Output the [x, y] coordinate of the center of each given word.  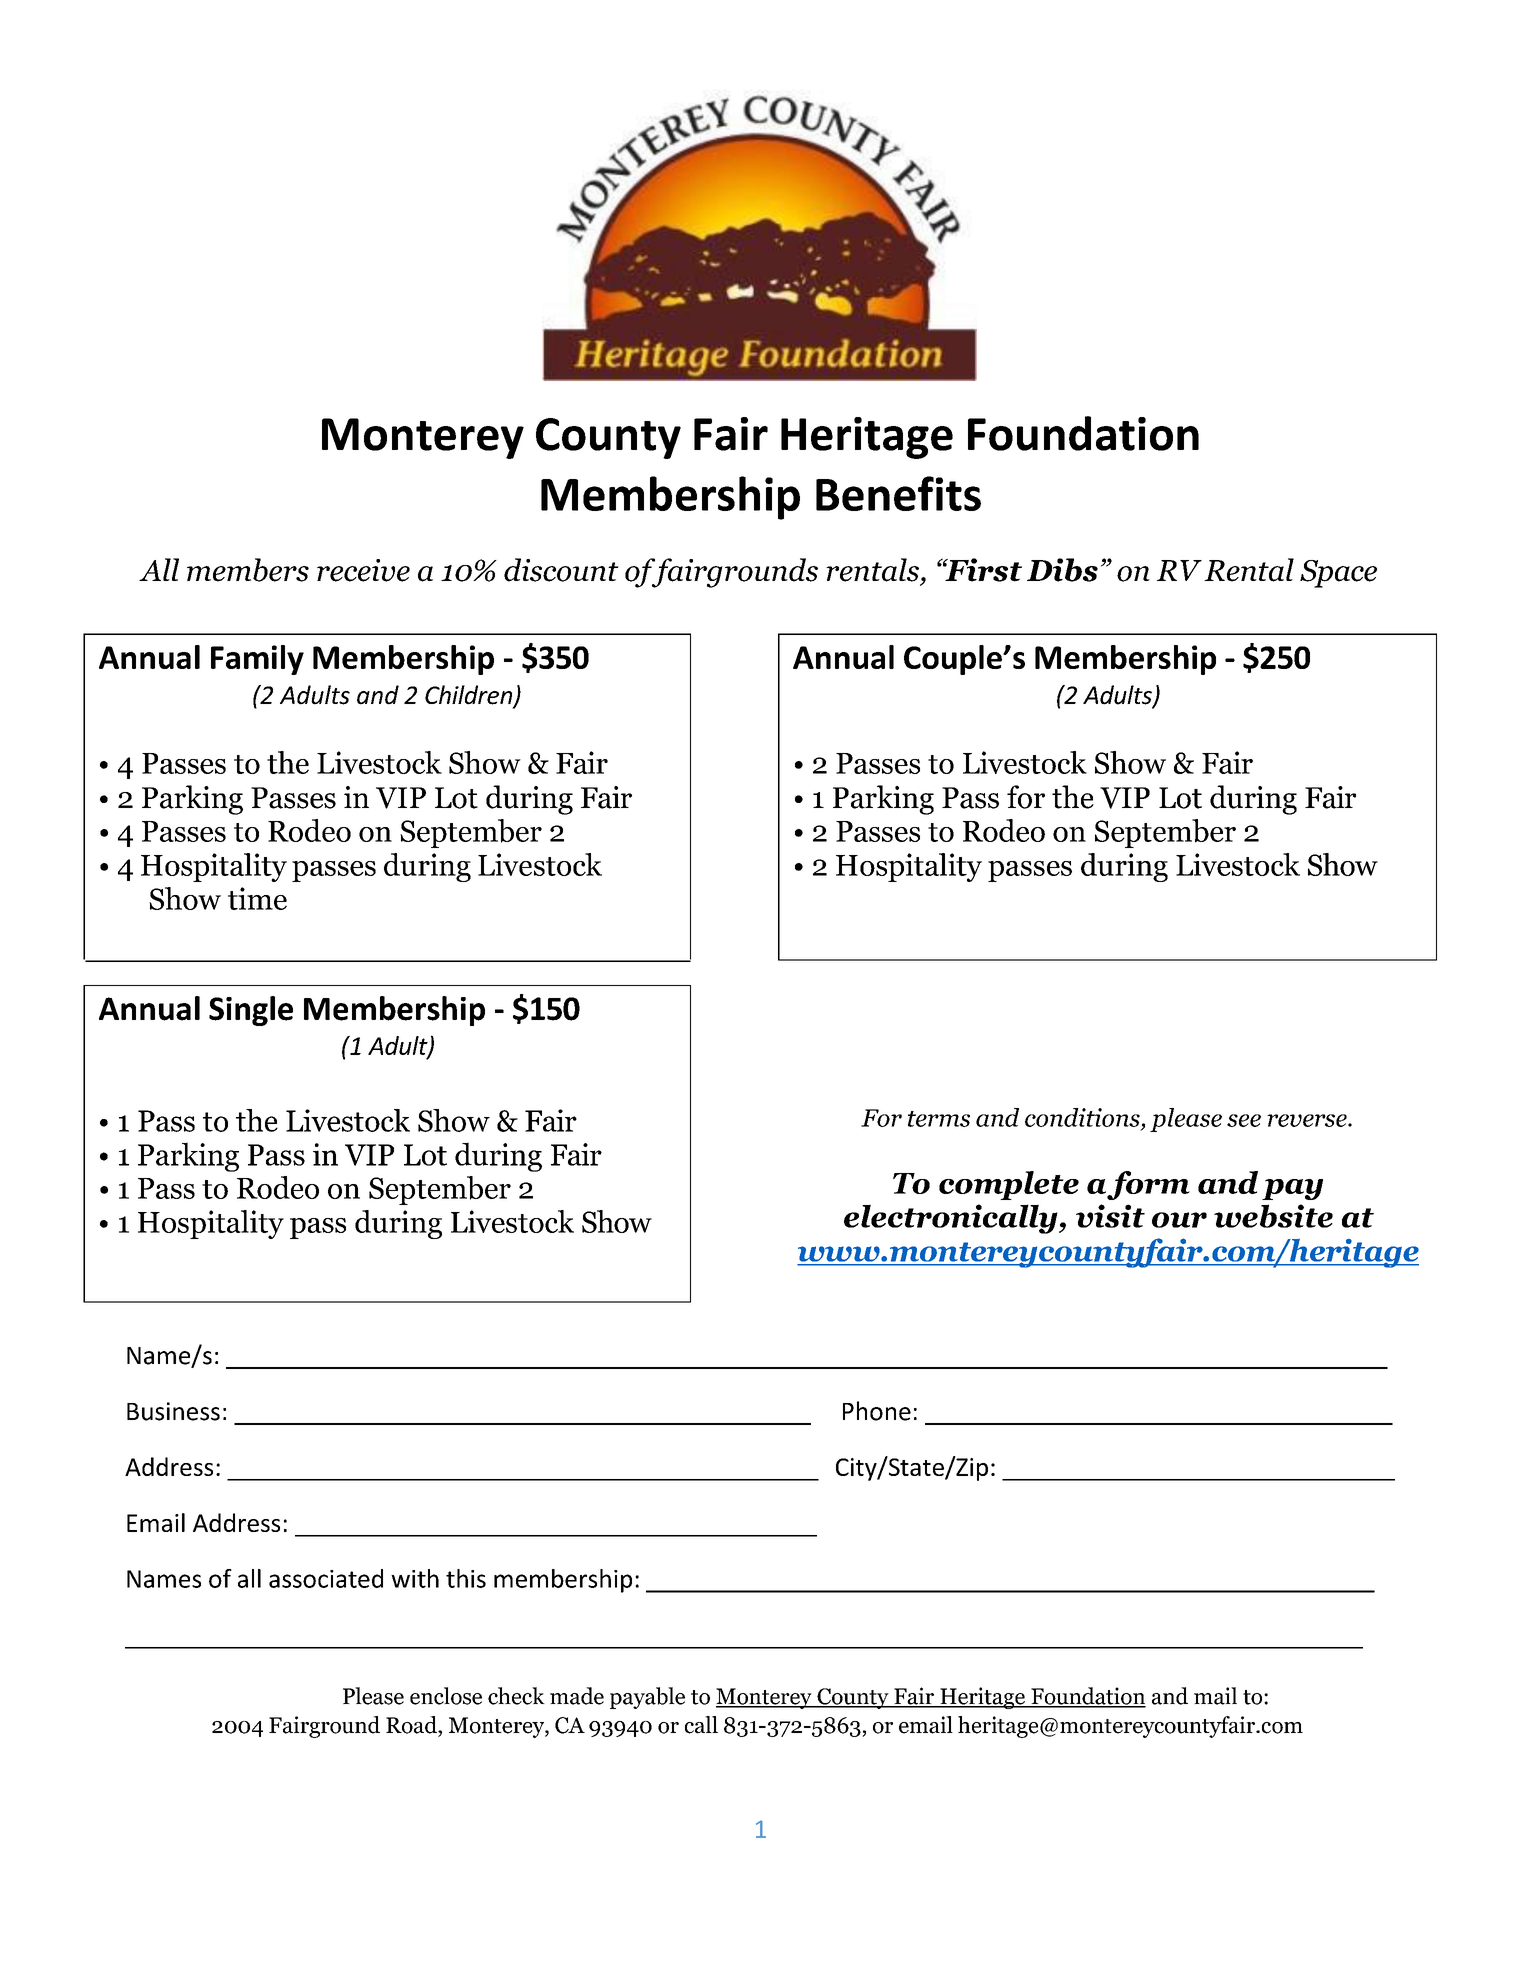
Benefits [898, 493]
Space [1338, 574]
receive [363, 570]
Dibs [1062, 570]
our [1179, 1220]
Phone [877, 1411]
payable [647, 1698]
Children [470, 696]
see [1244, 1120]
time [257, 898]
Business [173, 1411]
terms [939, 1119]
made [577, 1696]
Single [251, 1011]
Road [412, 1725]
